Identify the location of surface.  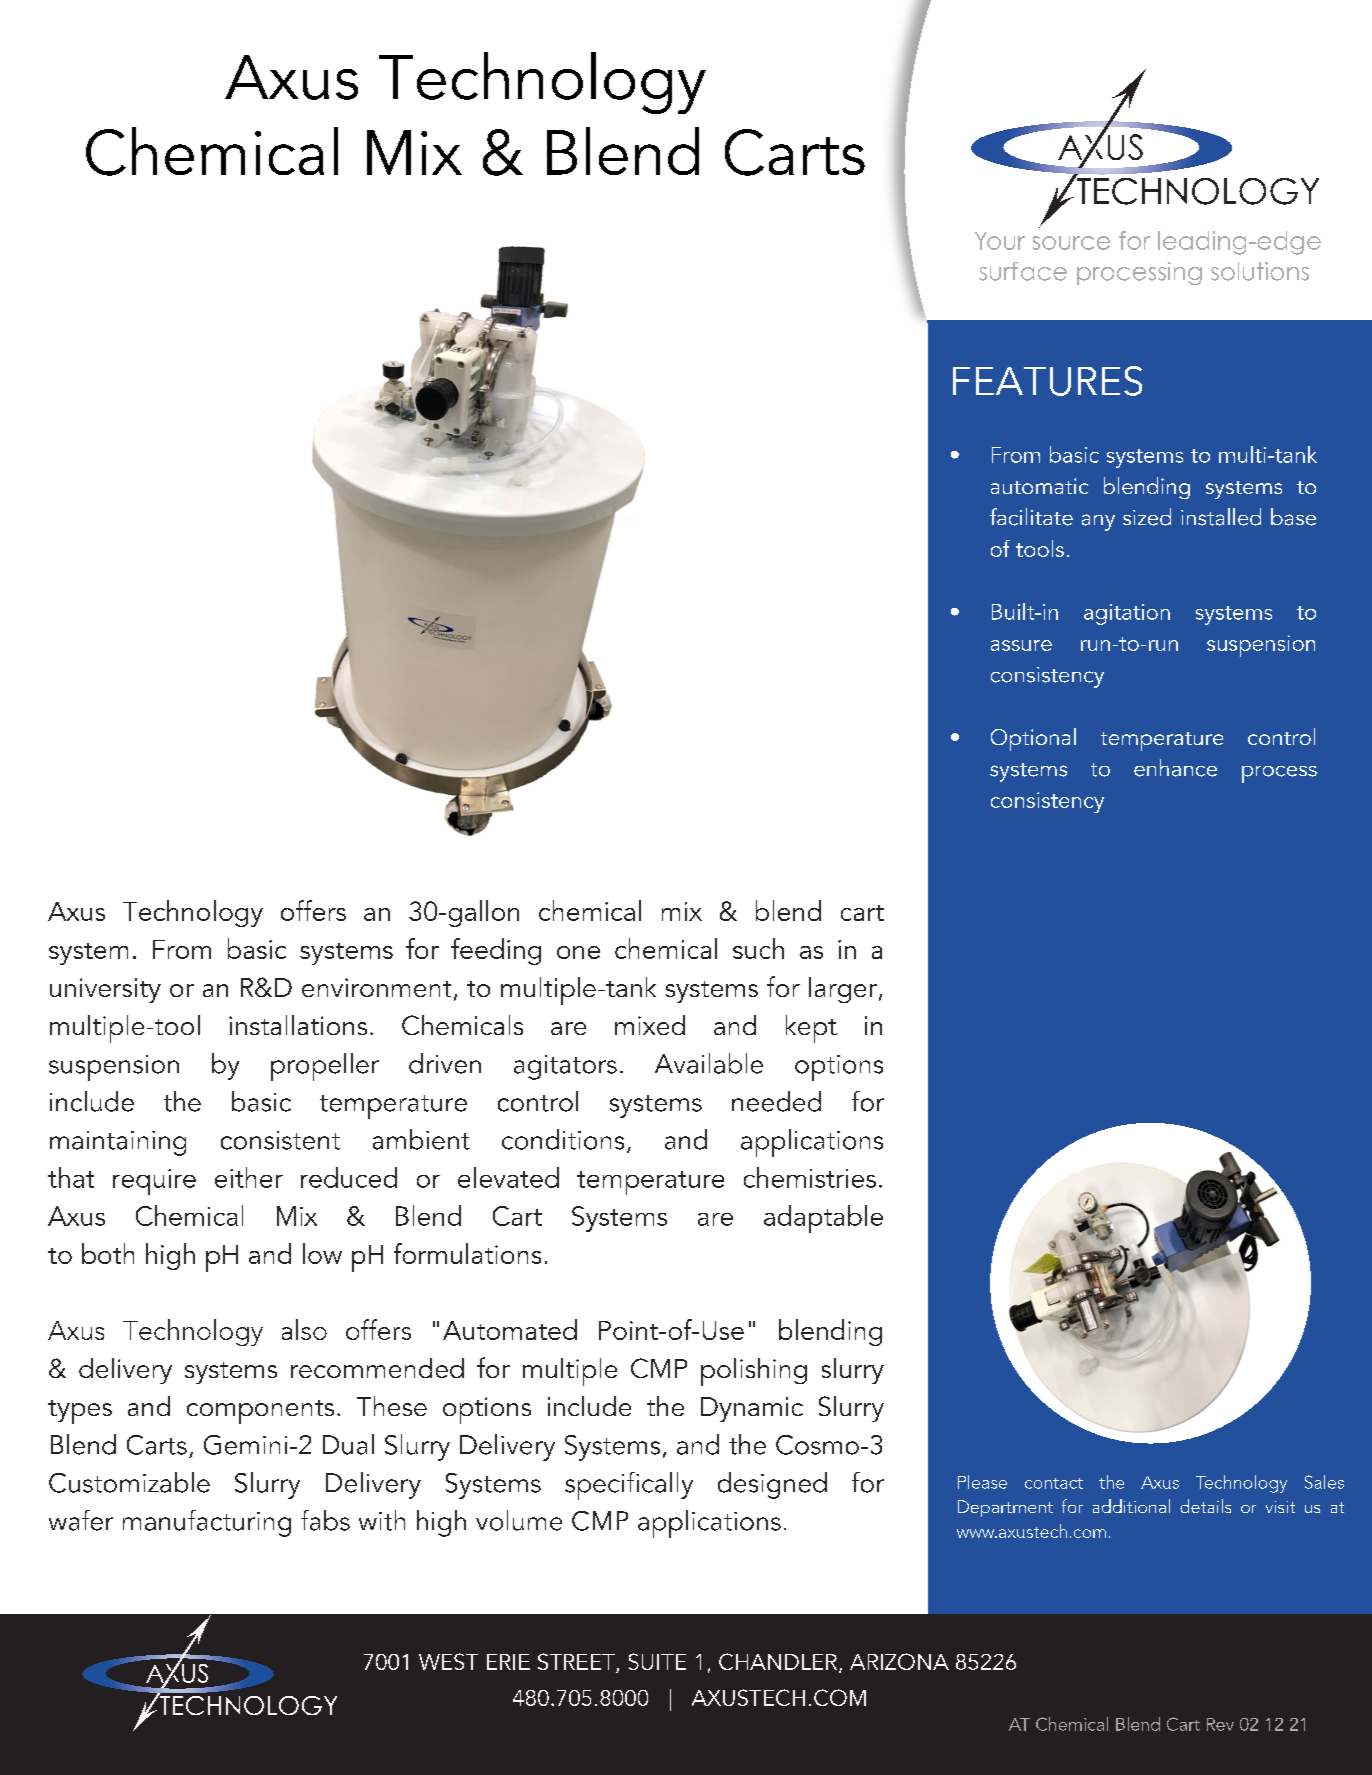
(1023, 271).
